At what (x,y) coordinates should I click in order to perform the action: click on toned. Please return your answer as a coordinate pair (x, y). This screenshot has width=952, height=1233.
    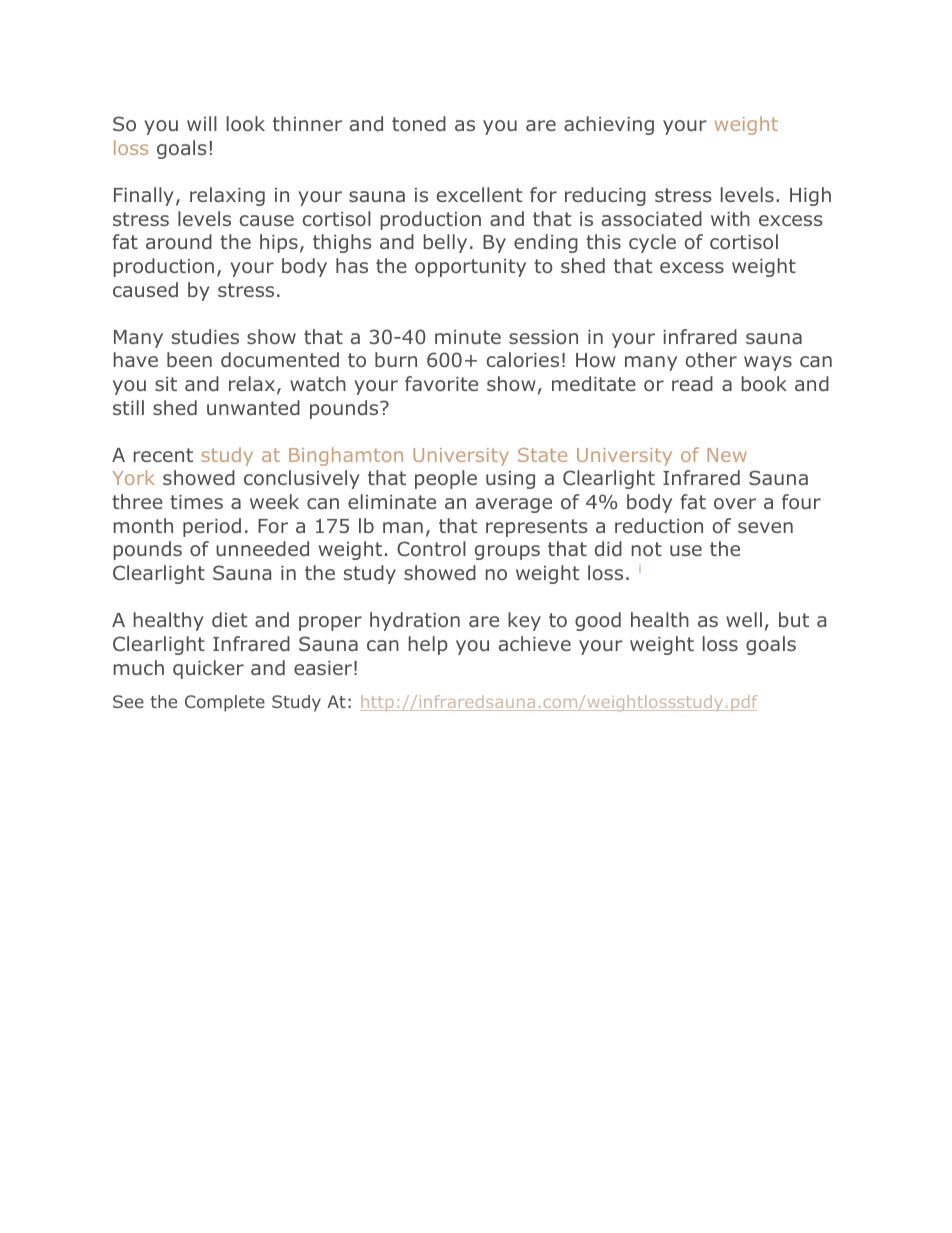
    Looking at the image, I should click on (419, 123).
